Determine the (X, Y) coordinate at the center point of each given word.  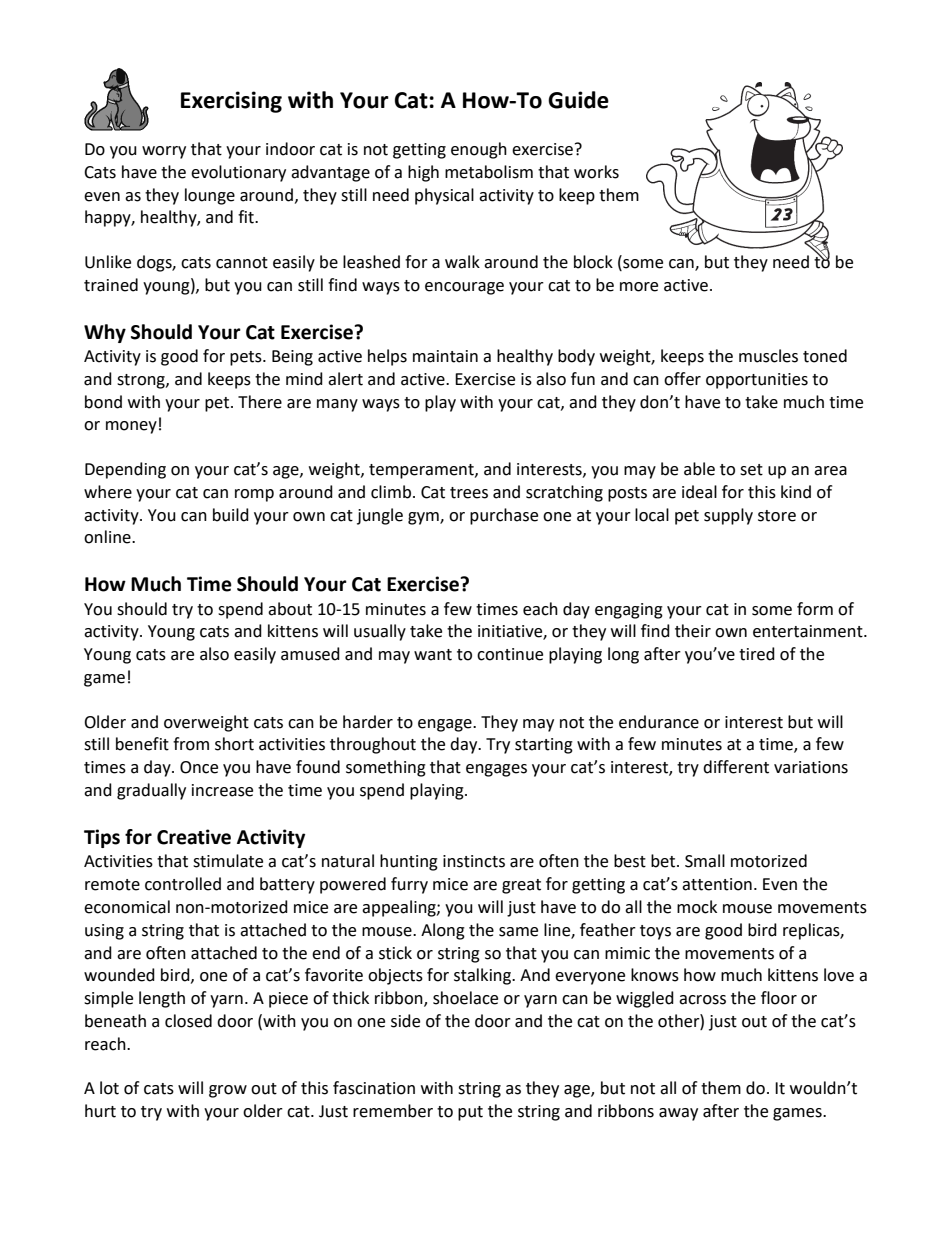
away (678, 1114)
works (596, 172)
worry (164, 152)
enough (479, 150)
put (470, 1113)
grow (228, 1091)
